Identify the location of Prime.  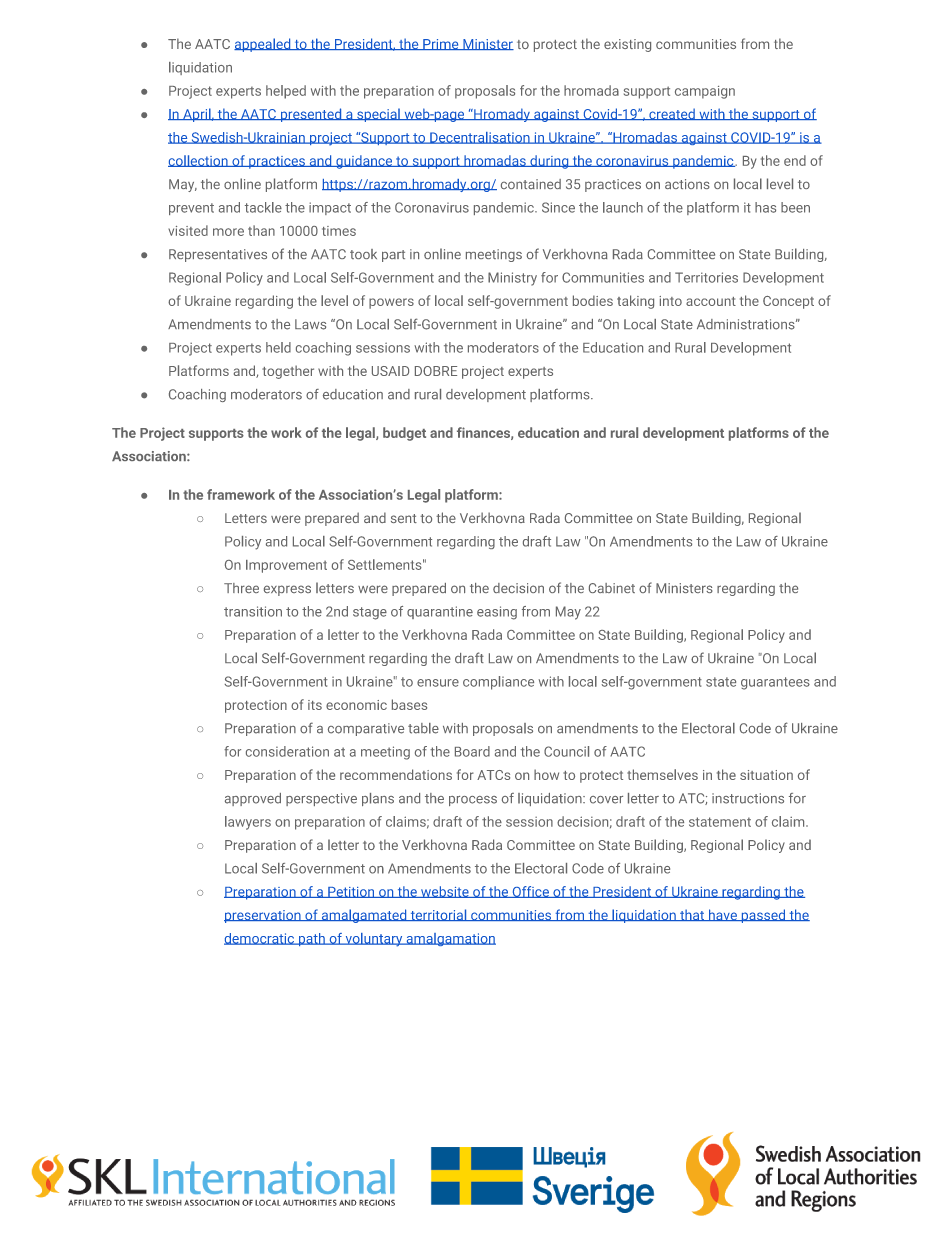
(441, 44).
